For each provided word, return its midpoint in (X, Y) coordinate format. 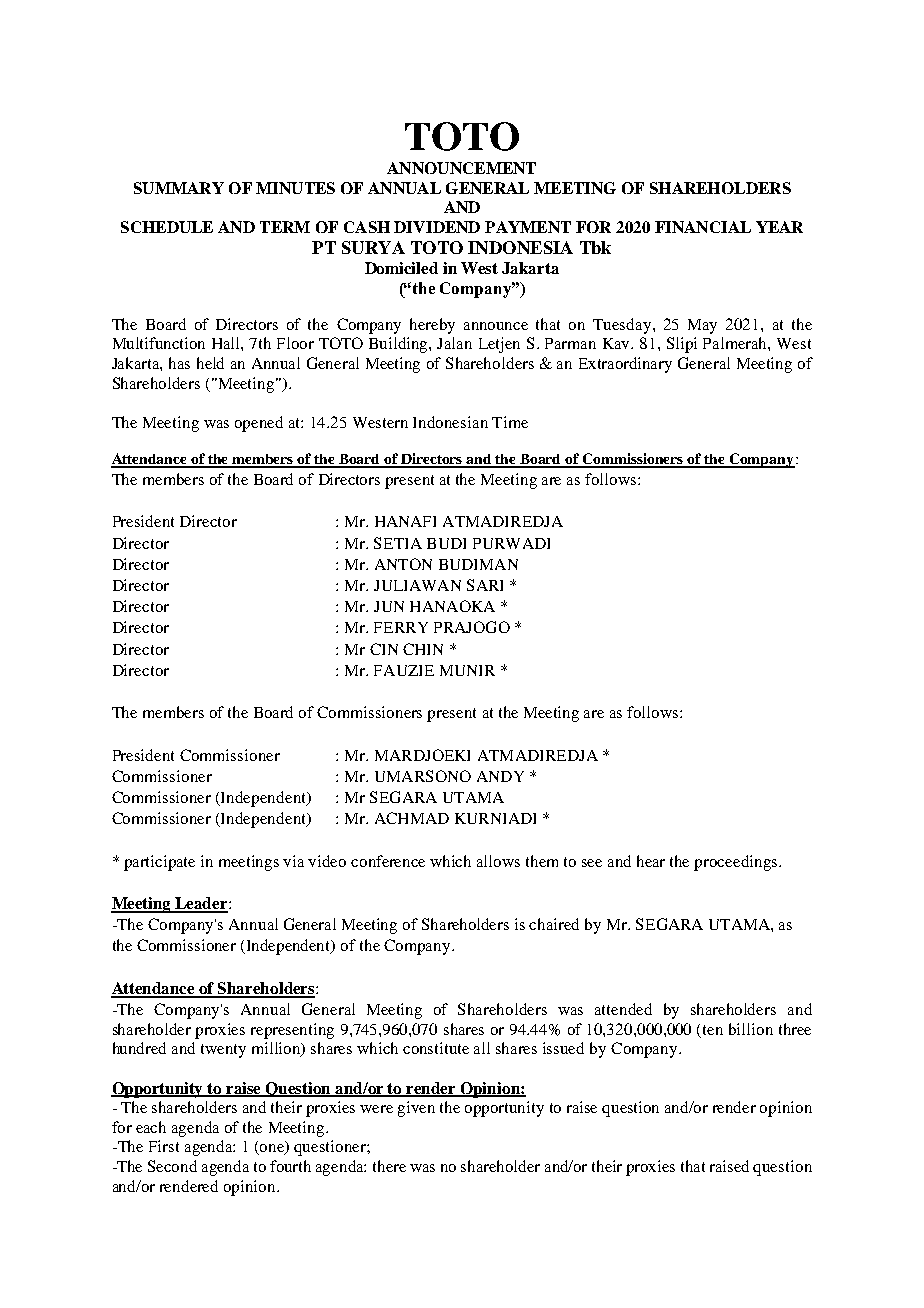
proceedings (735, 863)
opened (259, 424)
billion (751, 1029)
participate (159, 863)
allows (498, 861)
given (416, 1109)
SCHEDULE (167, 227)
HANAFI (405, 521)
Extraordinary (625, 365)
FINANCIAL (703, 227)
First (164, 1146)
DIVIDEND (437, 227)
